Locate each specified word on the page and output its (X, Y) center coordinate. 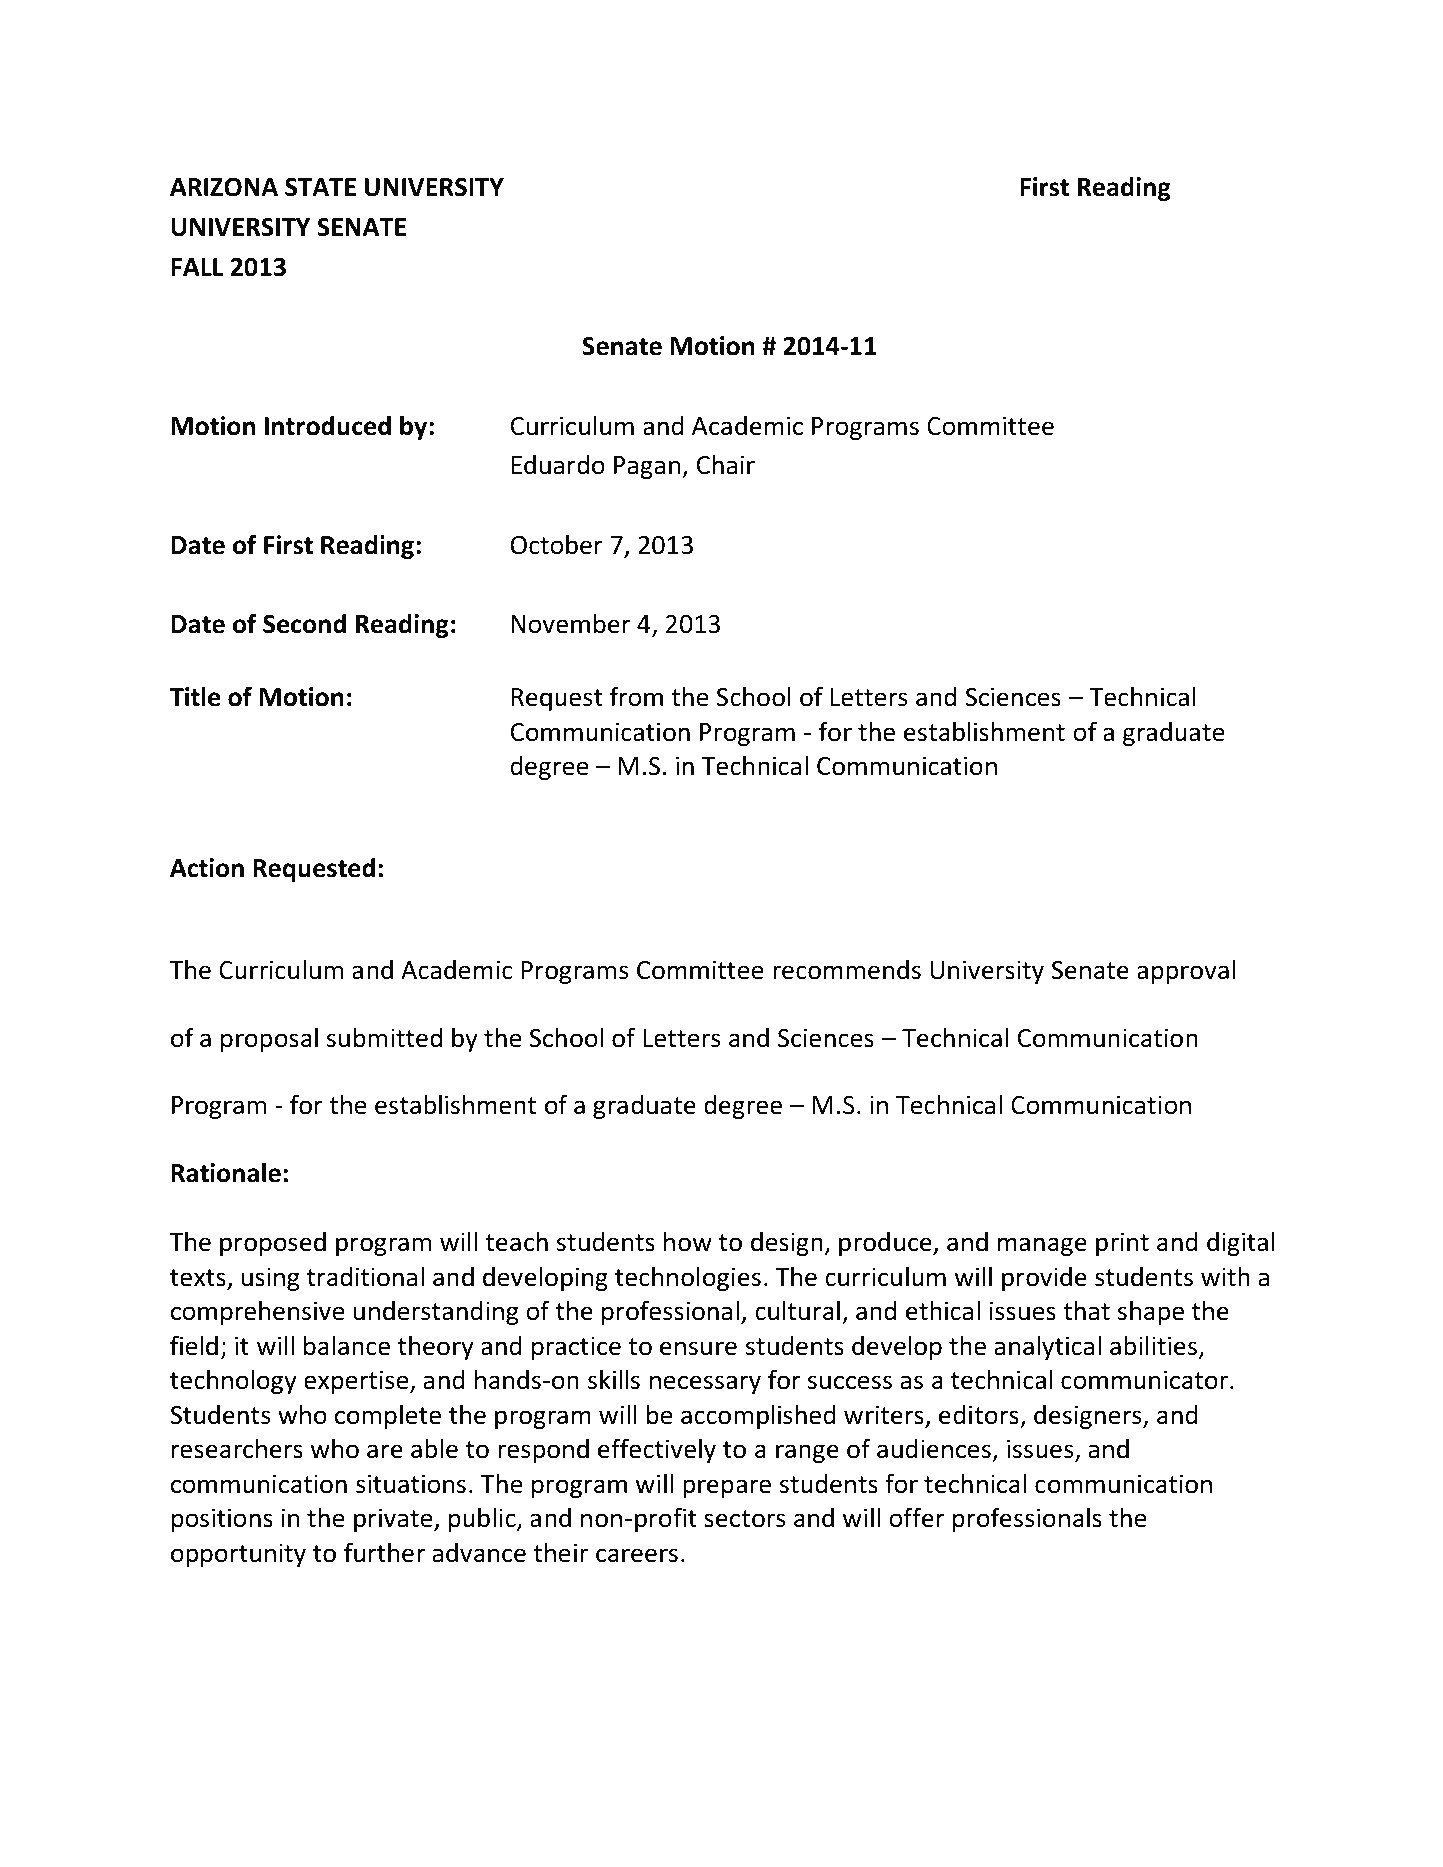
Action (207, 868)
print (1122, 1244)
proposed (273, 1244)
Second (304, 624)
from (636, 696)
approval (1186, 971)
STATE (320, 187)
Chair (726, 465)
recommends (847, 970)
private (394, 1520)
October (557, 544)
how (688, 1241)
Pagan (648, 467)
